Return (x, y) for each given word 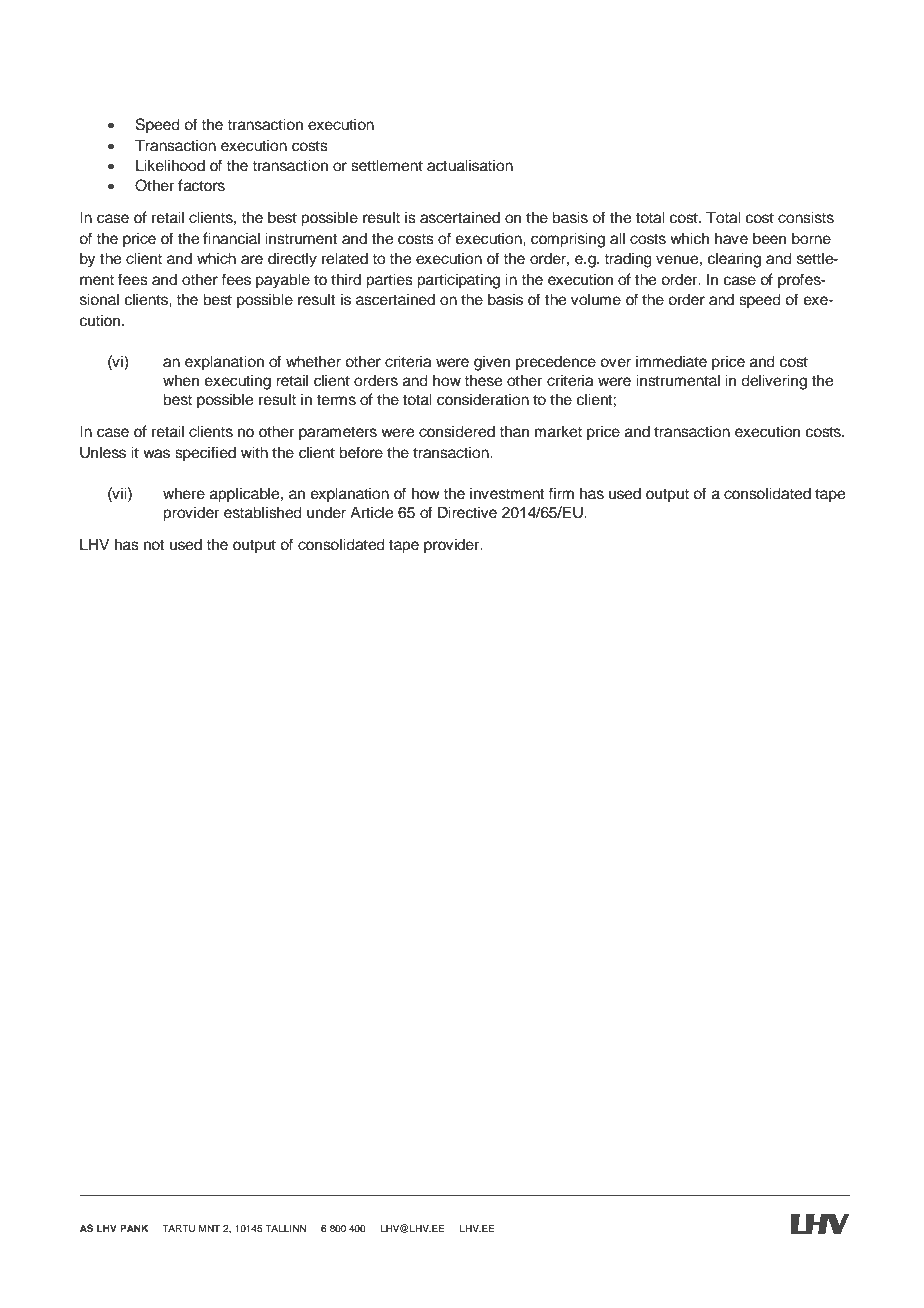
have (731, 238)
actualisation (470, 165)
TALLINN (285, 1228)
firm (561, 493)
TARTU (178, 1228)
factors (201, 185)
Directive (467, 512)
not (154, 545)
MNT (209, 1228)
